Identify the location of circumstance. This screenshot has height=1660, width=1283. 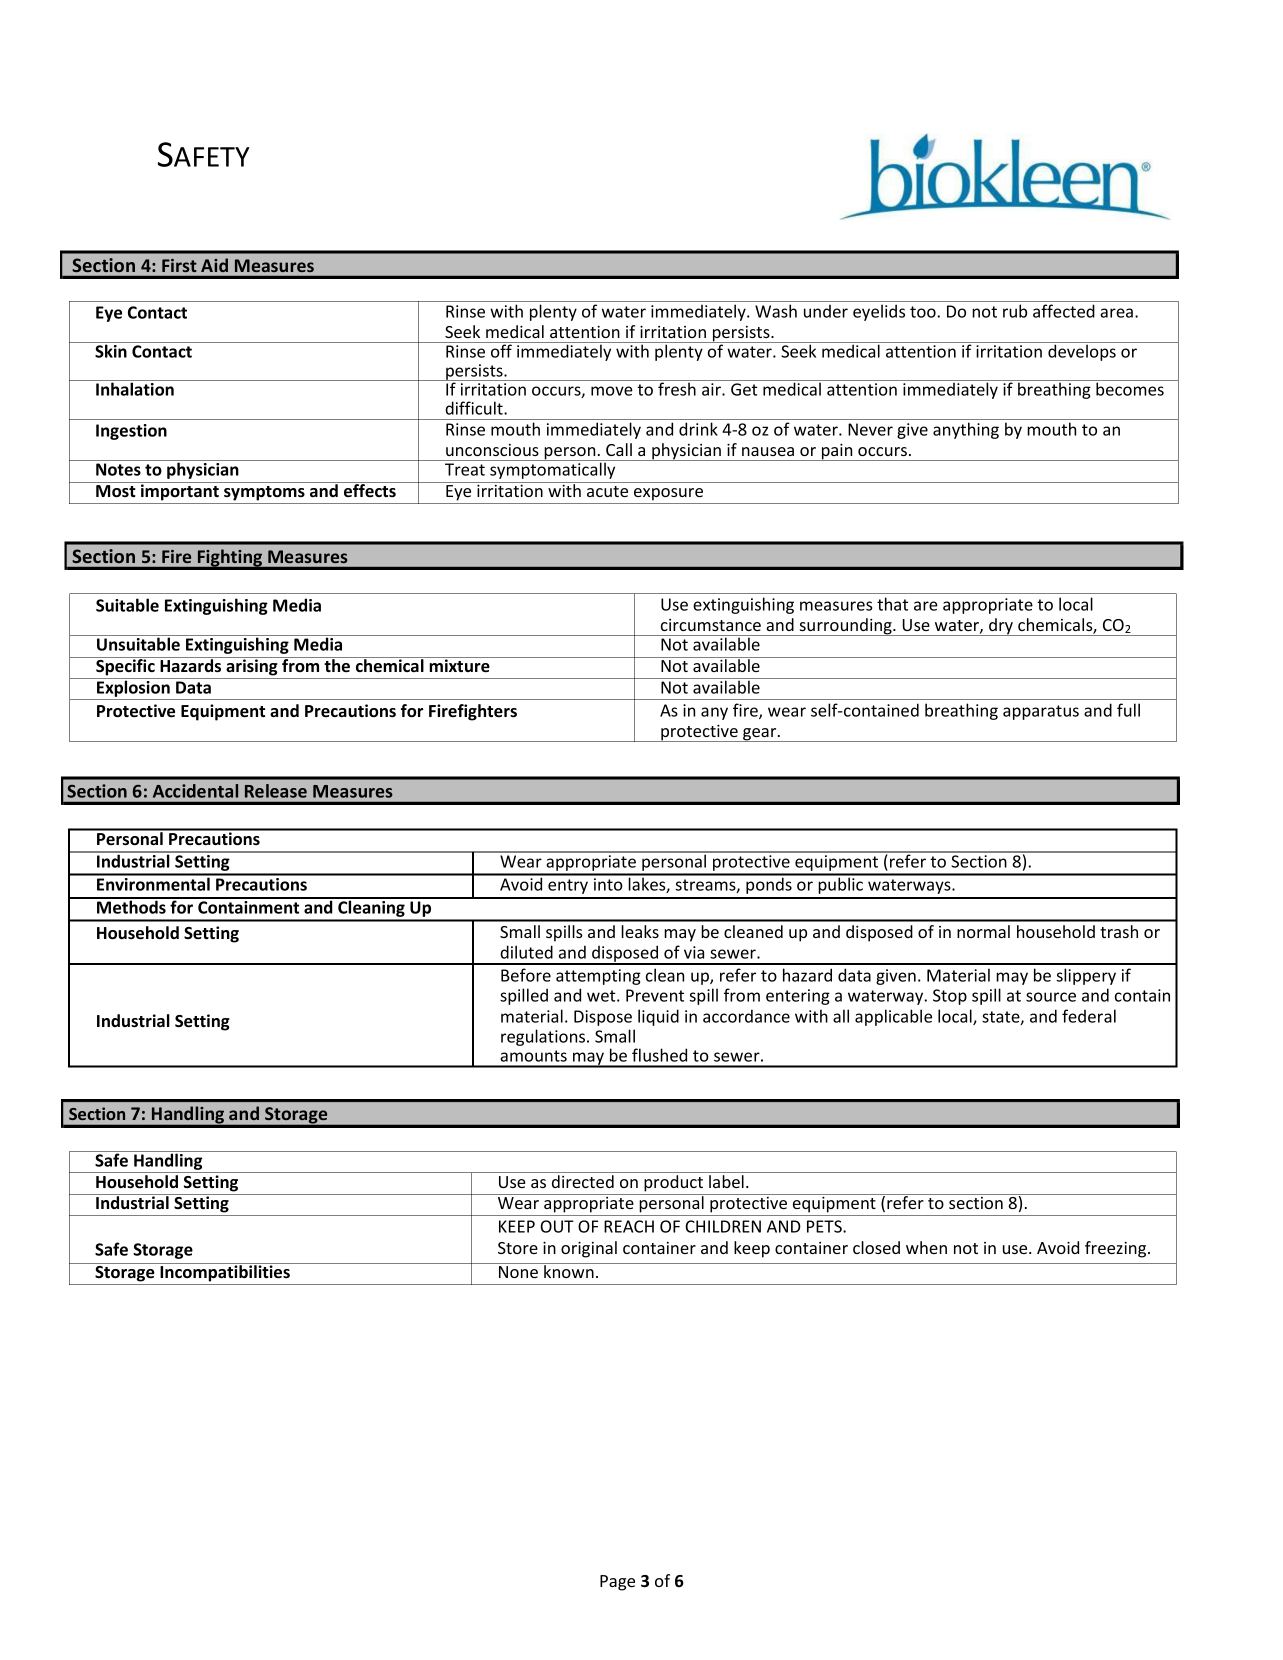
(711, 625).
